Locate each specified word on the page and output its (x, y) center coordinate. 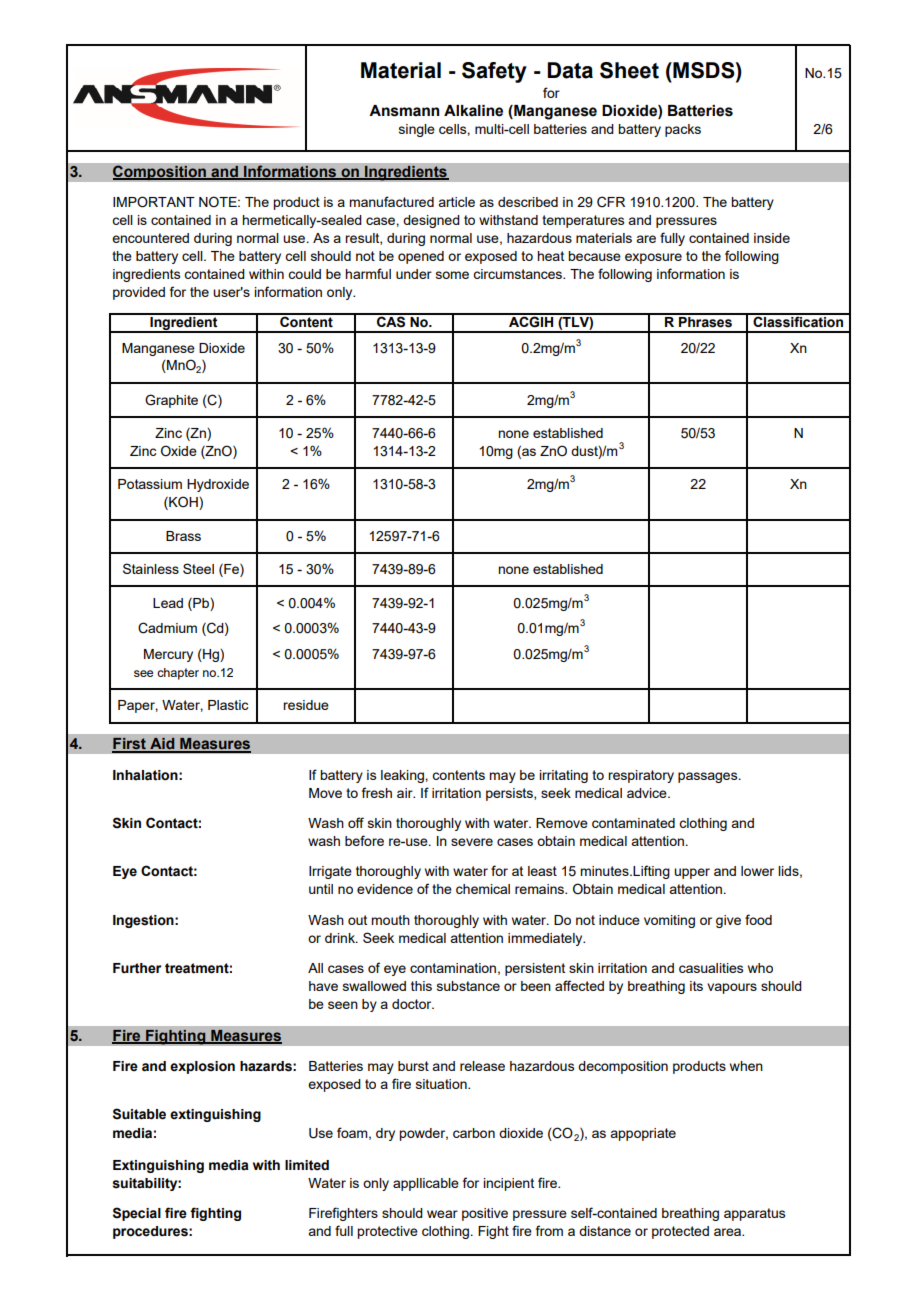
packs (683, 130)
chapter (178, 674)
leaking (403, 776)
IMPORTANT (154, 202)
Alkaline (473, 111)
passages (709, 777)
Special (137, 1214)
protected (680, 1232)
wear (442, 1214)
